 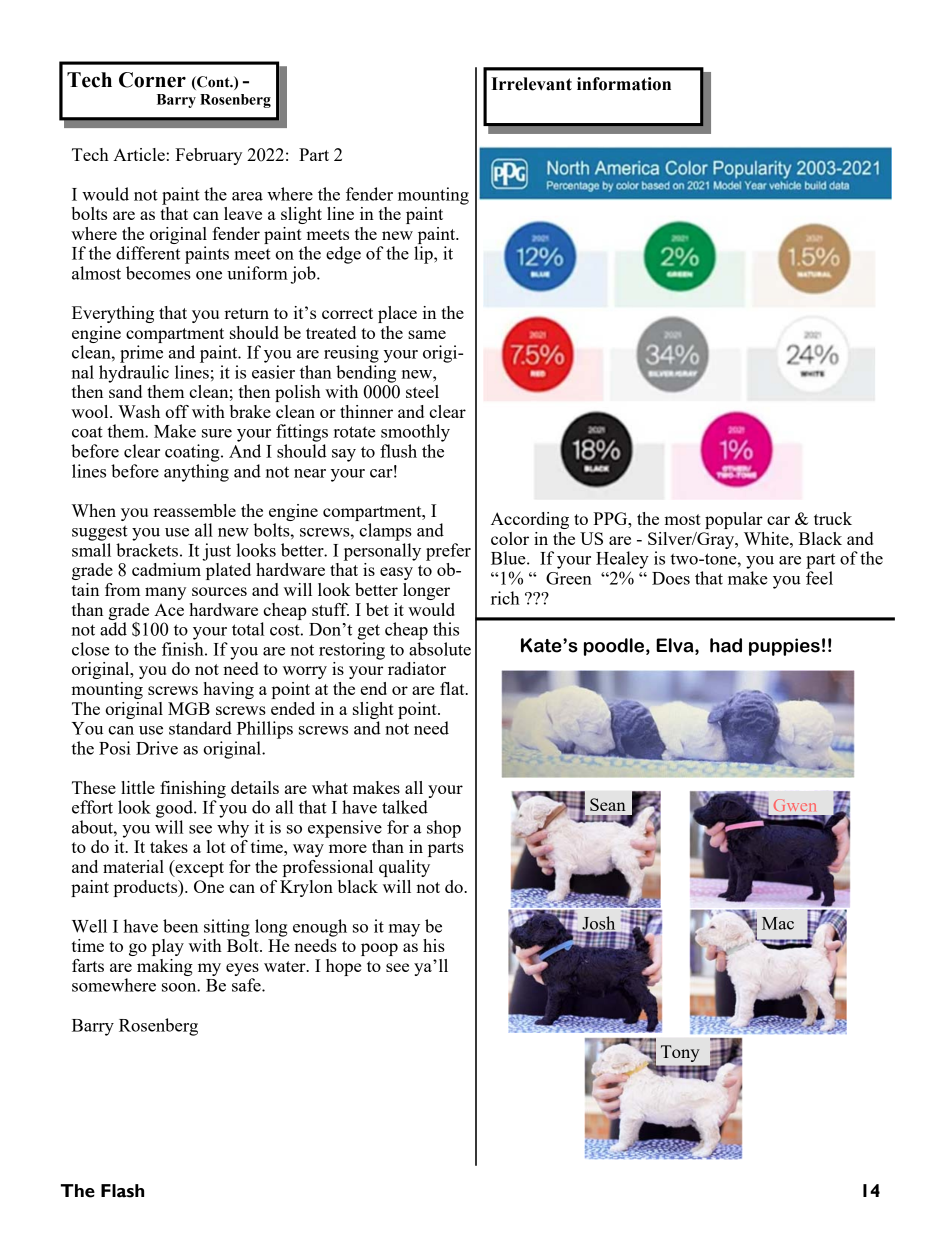 I want to click on Mac, so click(x=778, y=923).
